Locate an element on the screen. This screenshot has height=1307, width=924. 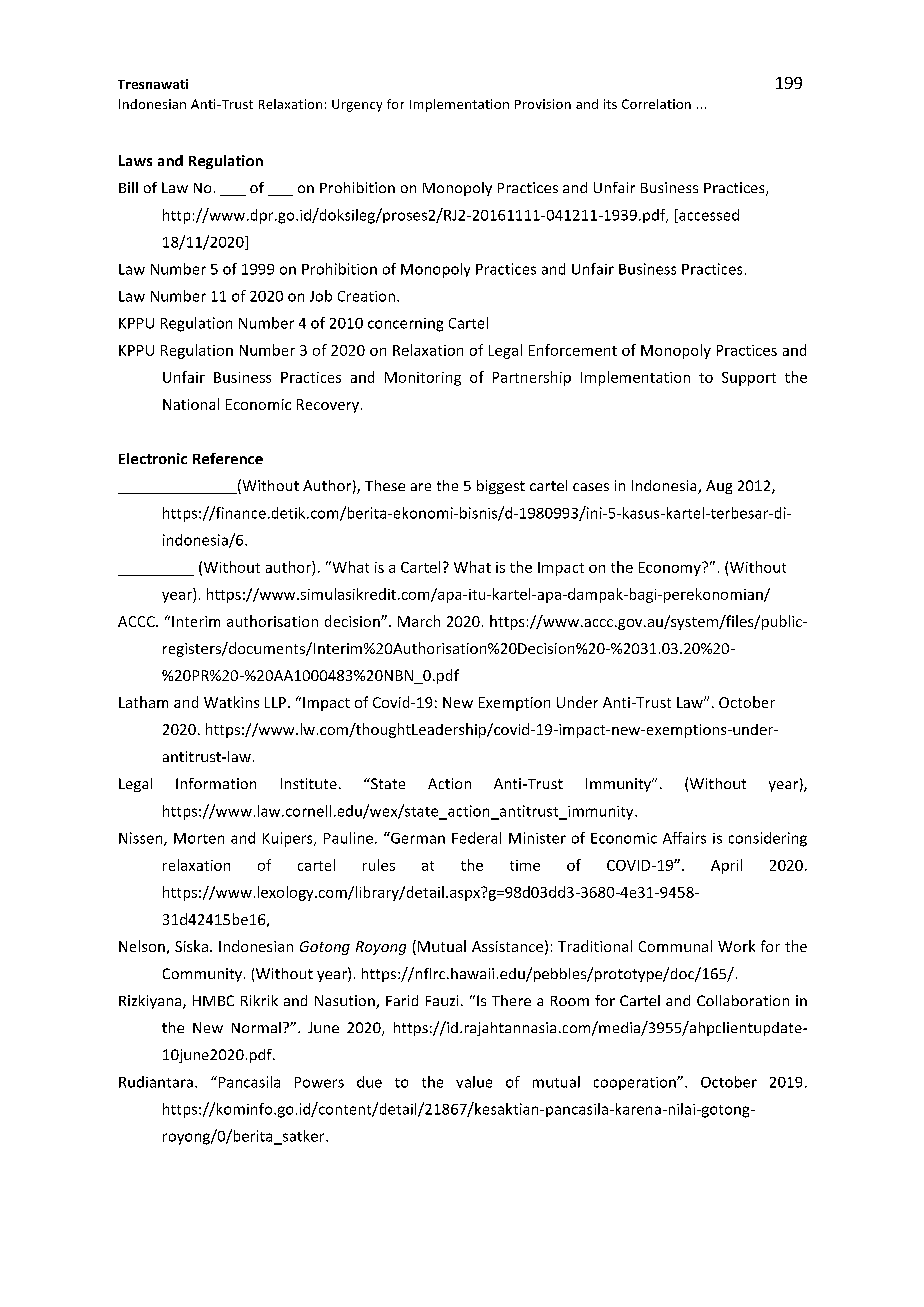
Watkins is located at coordinates (231, 702).
